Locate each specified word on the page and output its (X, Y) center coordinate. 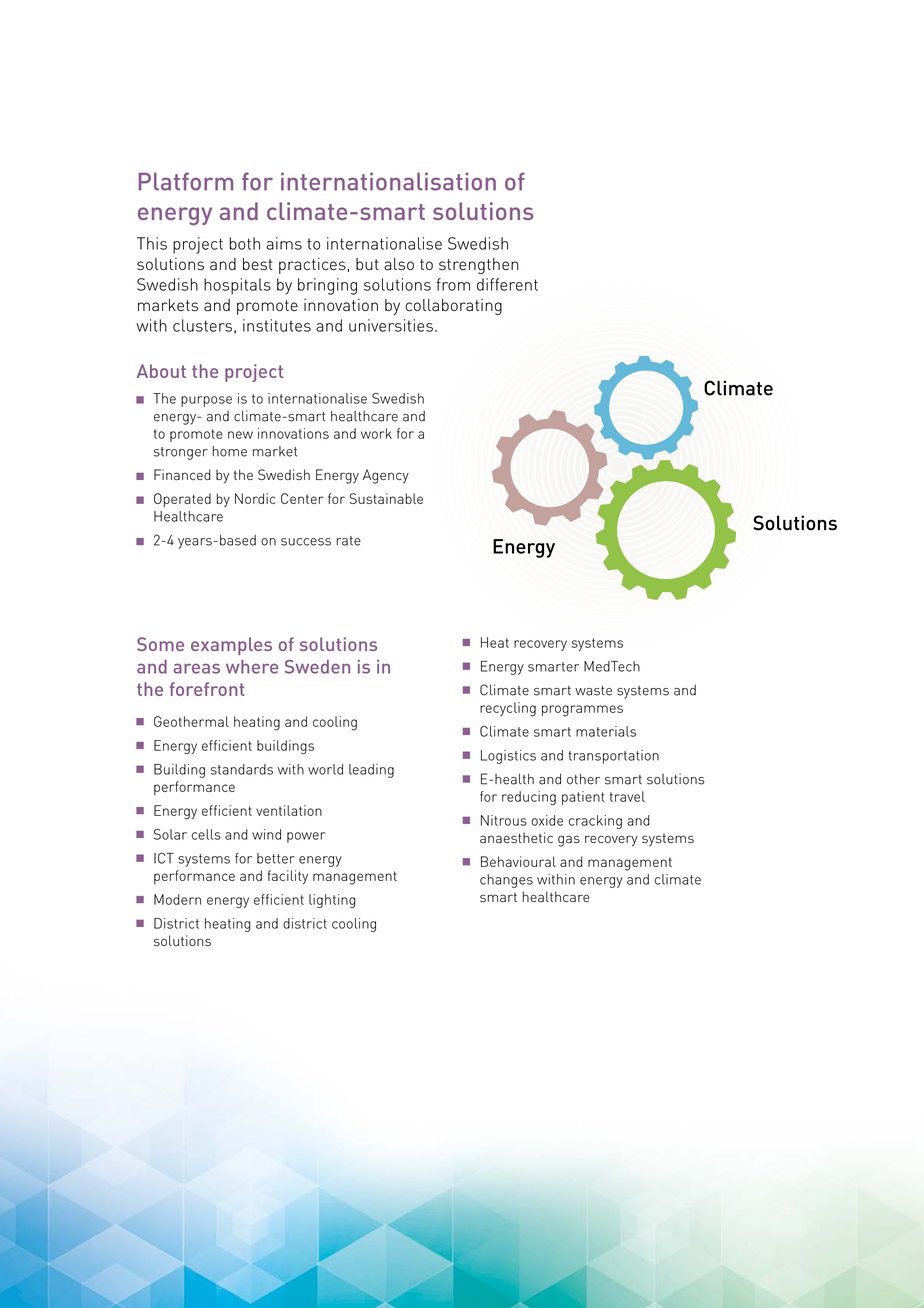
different (507, 284)
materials (606, 731)
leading (371, 771)
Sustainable (386, 498)
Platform (186, 181)
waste (593, 691)
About (161, 371)
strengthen (479, 266)
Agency (386, 476)
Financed (182, 475)
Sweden (317, 667)
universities (391, 325)
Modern (177, 899)
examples (231, 646)
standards (242, 769)
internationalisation (388, 181)
